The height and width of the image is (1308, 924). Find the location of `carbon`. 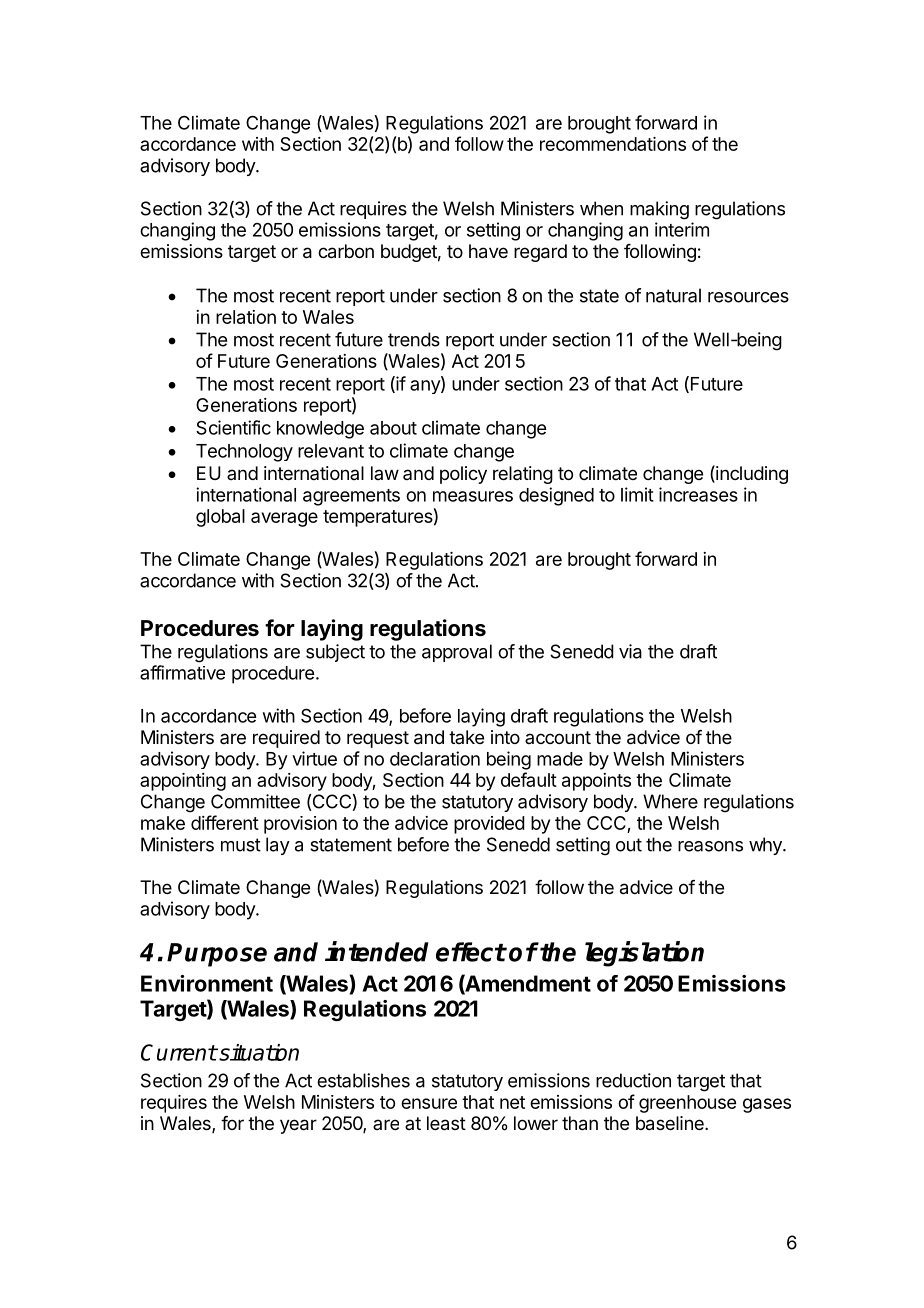

carbon is located at coordinates (346, 251).
